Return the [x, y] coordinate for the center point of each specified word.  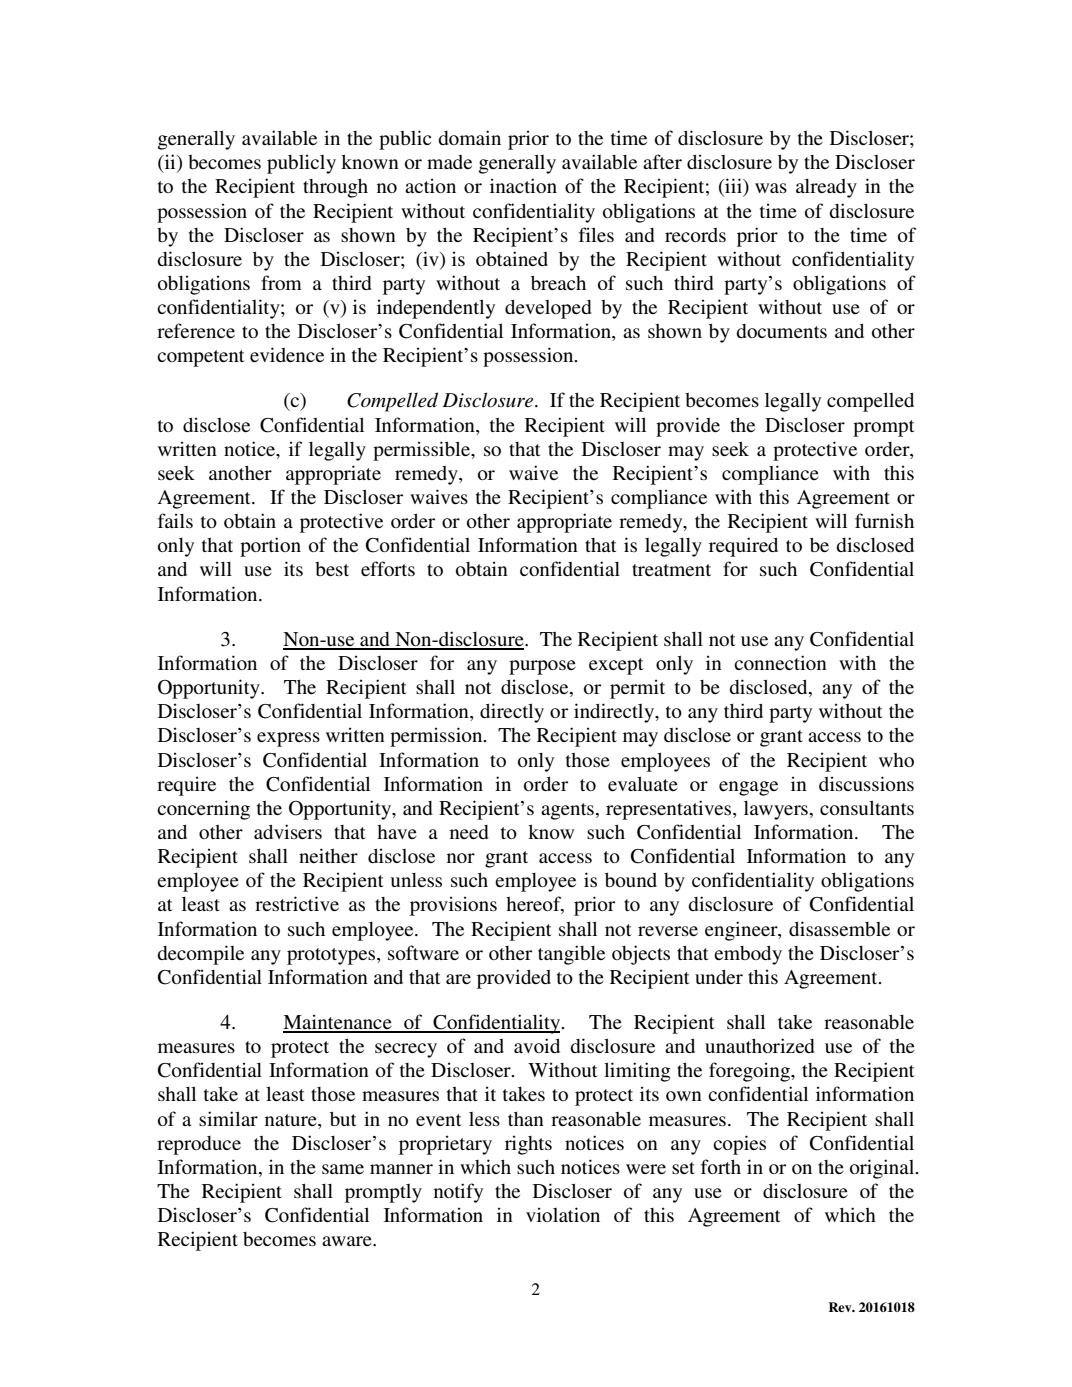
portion [270, 547]
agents [567, 811]
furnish [884, 520]
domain [469, 137]
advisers [288, 831]
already [826, 188]
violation [563, 1214]
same [343, 1169]
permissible [423, 451]
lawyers [776, 810]
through [335, 188]
